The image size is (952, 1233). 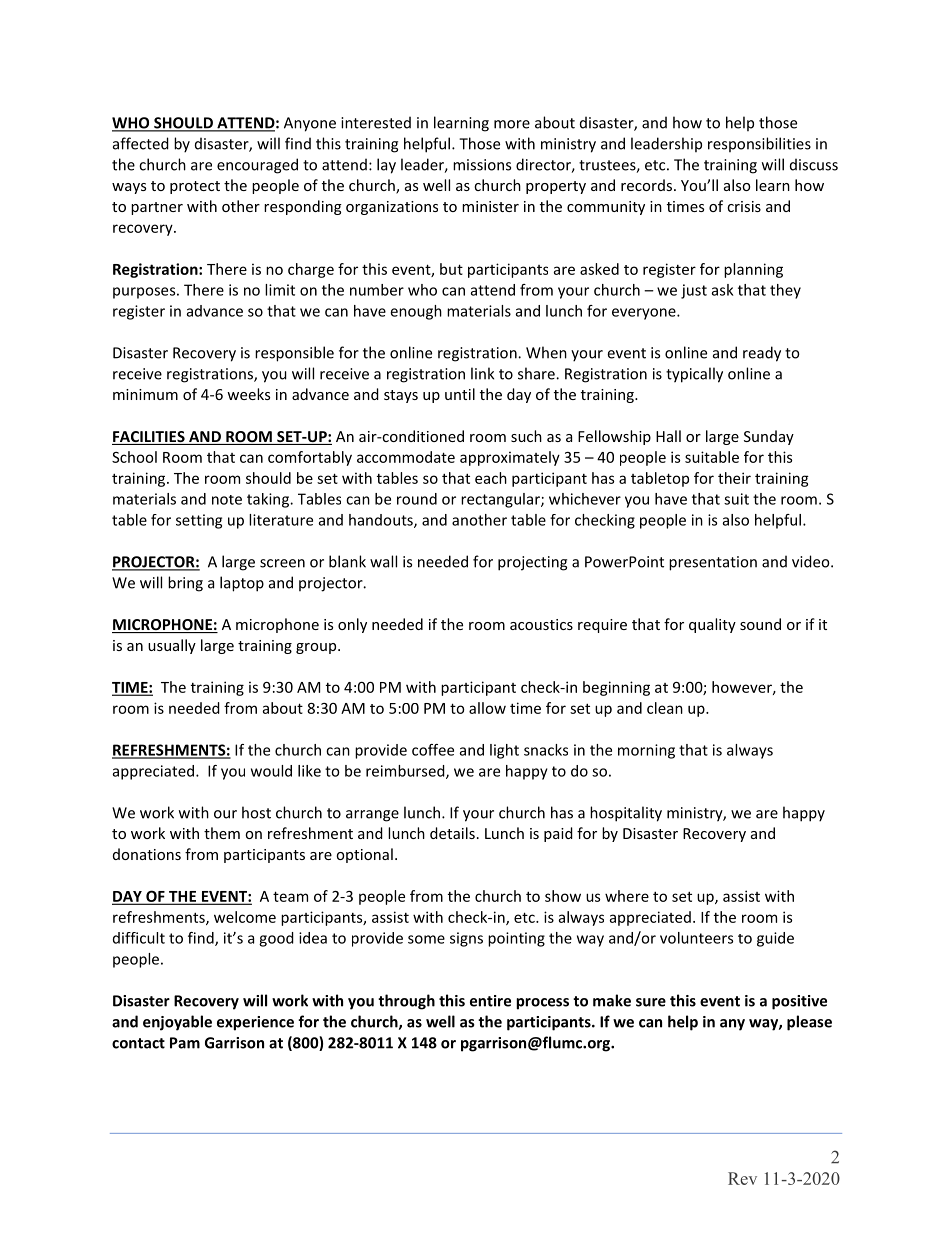 What do you see at coordinates (185, 1043) in the image?
I see `Pam` at bounding box center [185, 1043].
